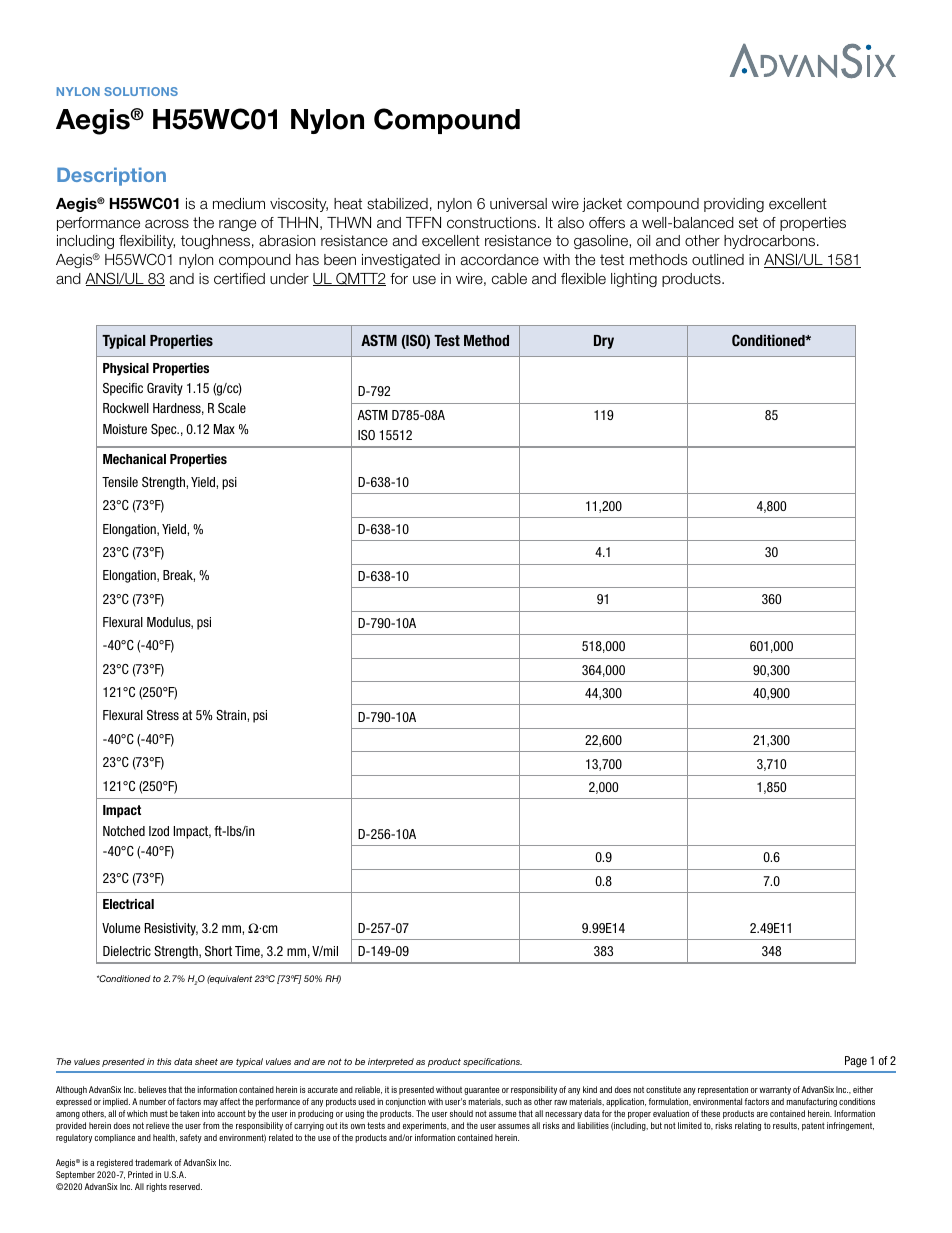 This page has width=952, height=1233. Describe the element at coordinates (153, 1162) in the page. I see `trademark` at that location.
